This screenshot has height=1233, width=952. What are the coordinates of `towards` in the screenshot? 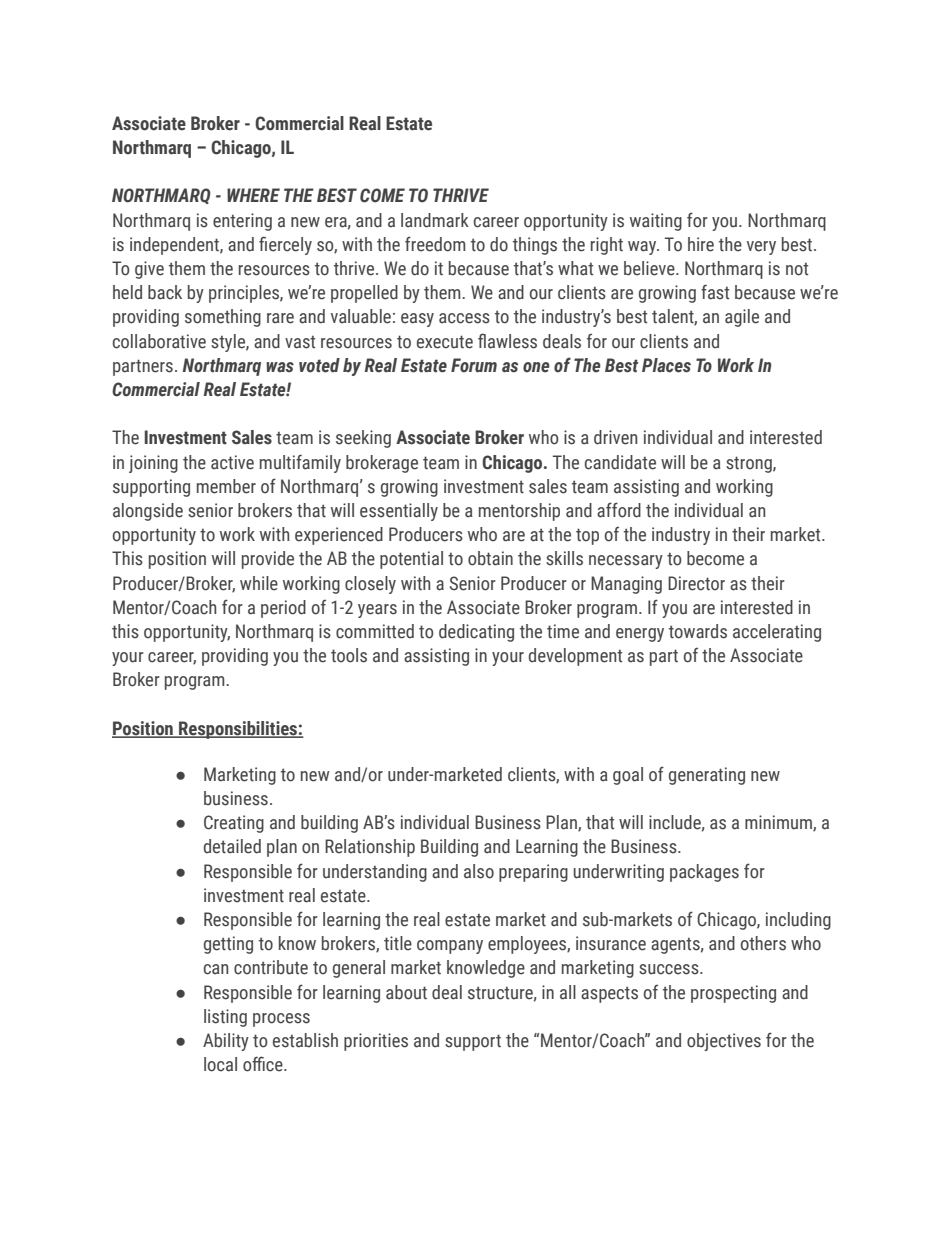 It's located at (698, 631).
